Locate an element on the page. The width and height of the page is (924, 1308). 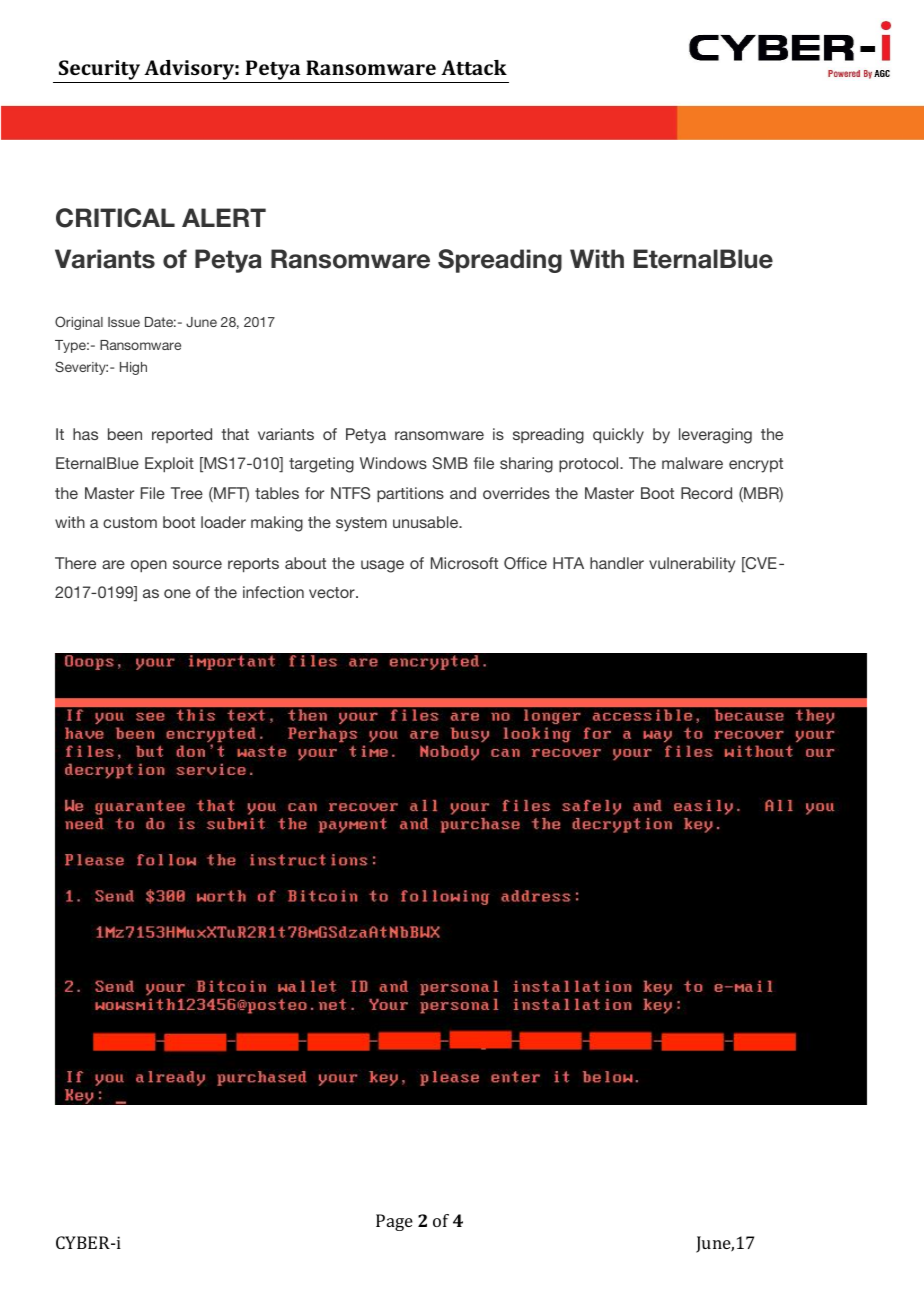
vector is located at coordinates (333, 592).
